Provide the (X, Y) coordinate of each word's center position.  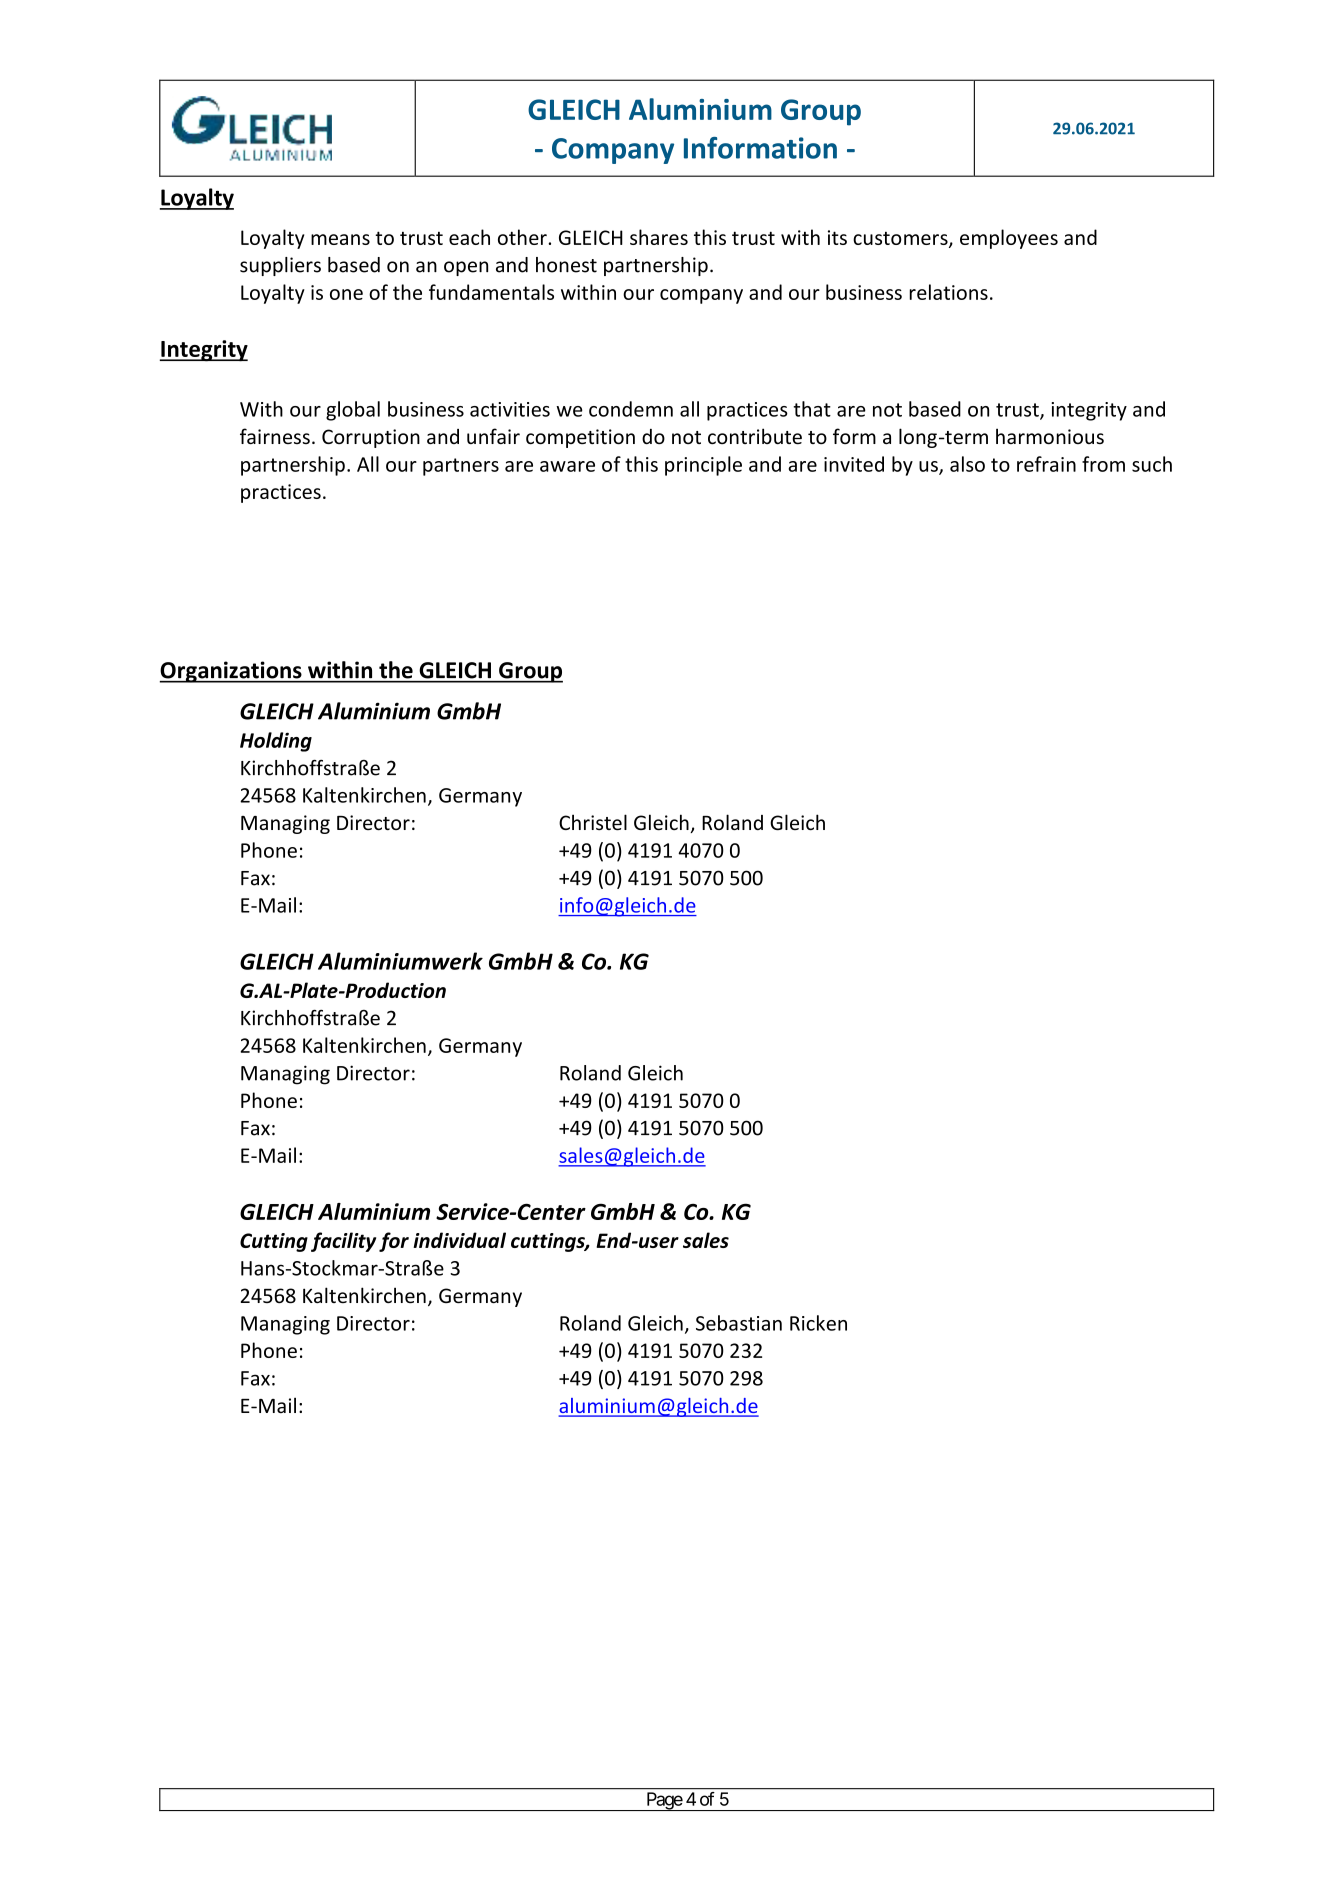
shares (659, 237)
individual (459, 1240)
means (340, 239)
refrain (1046, 464)
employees (1009, 239)
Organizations (231, 672)
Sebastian (739, 1323)
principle (703, 466)
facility (343, 1242)
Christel (593, 822)
